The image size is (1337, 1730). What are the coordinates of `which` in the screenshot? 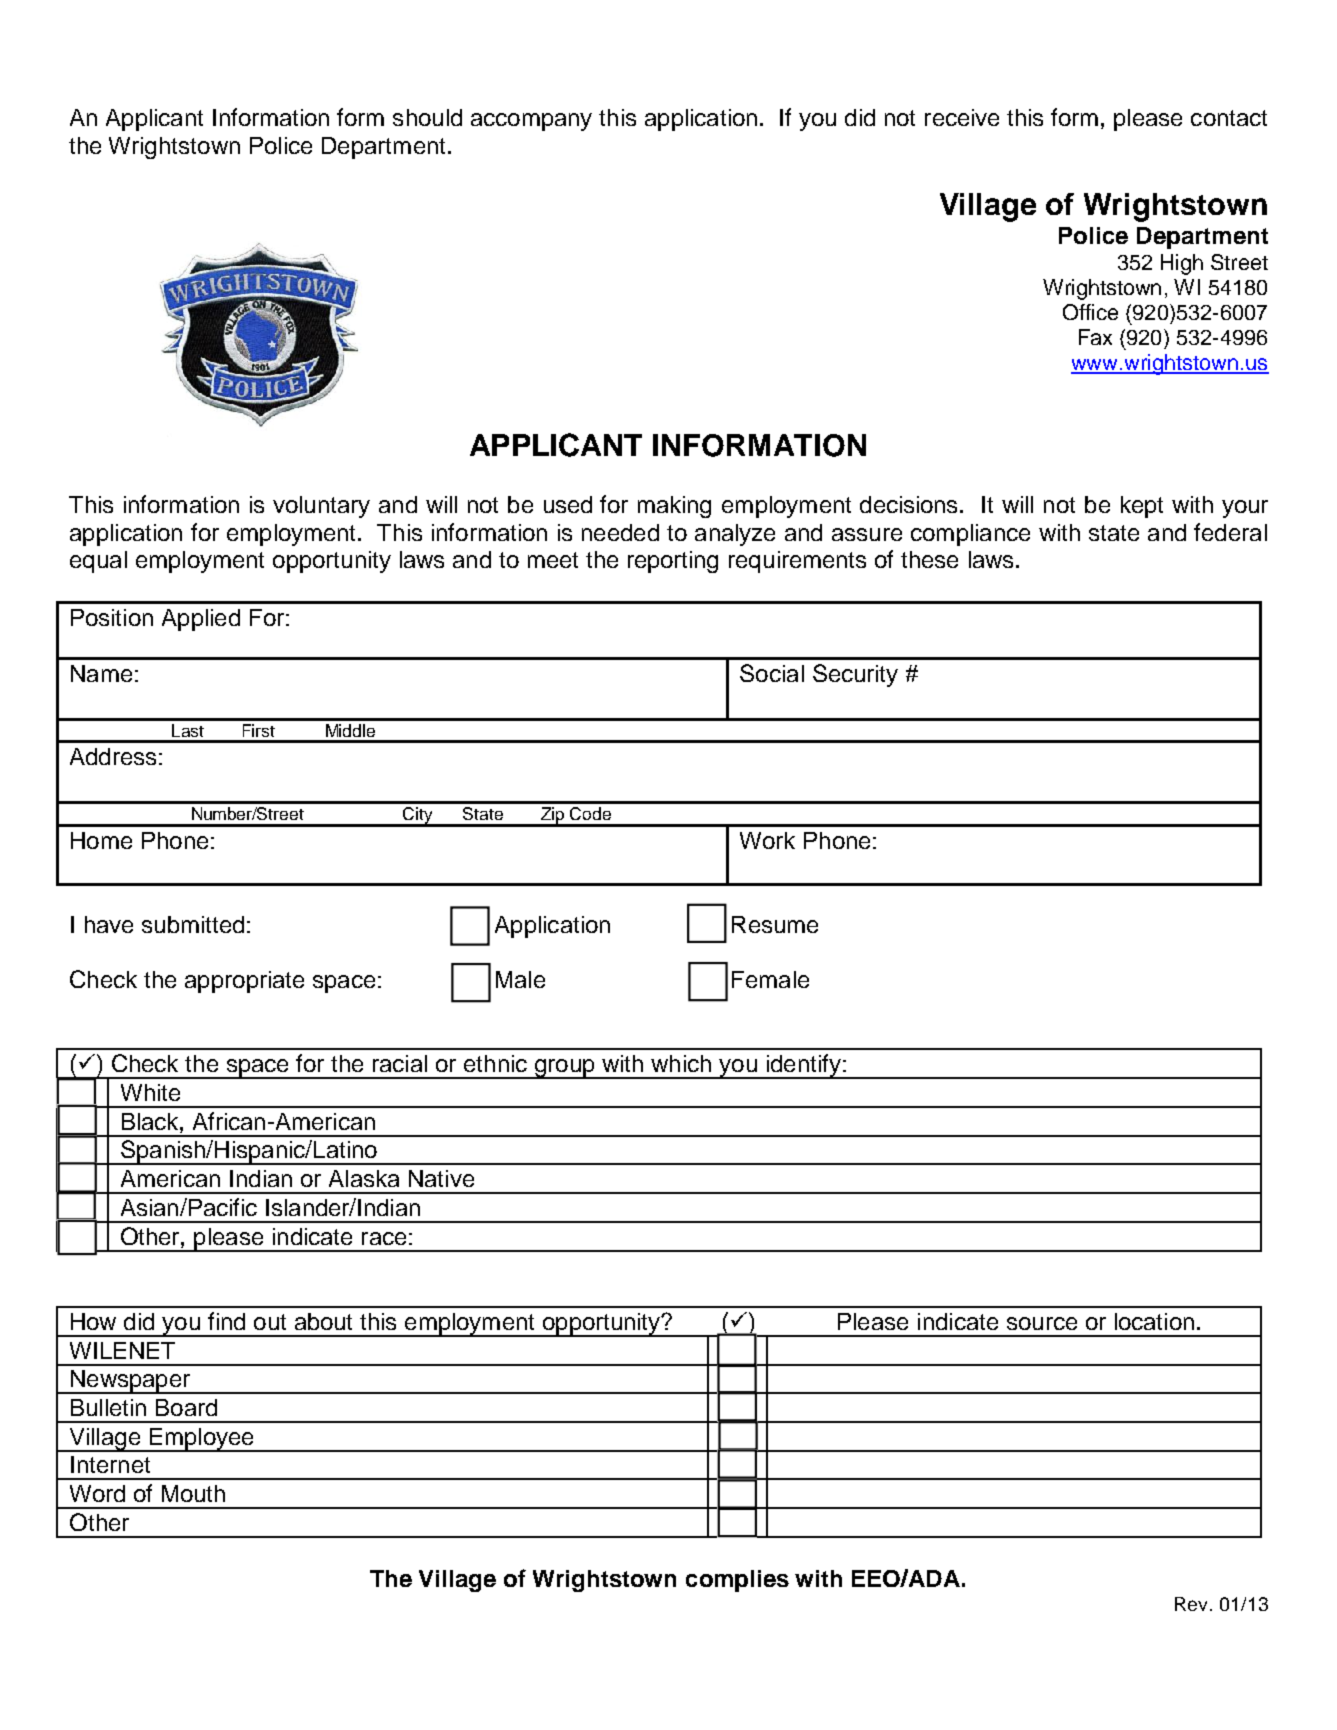 It's located at (681, 1063).
